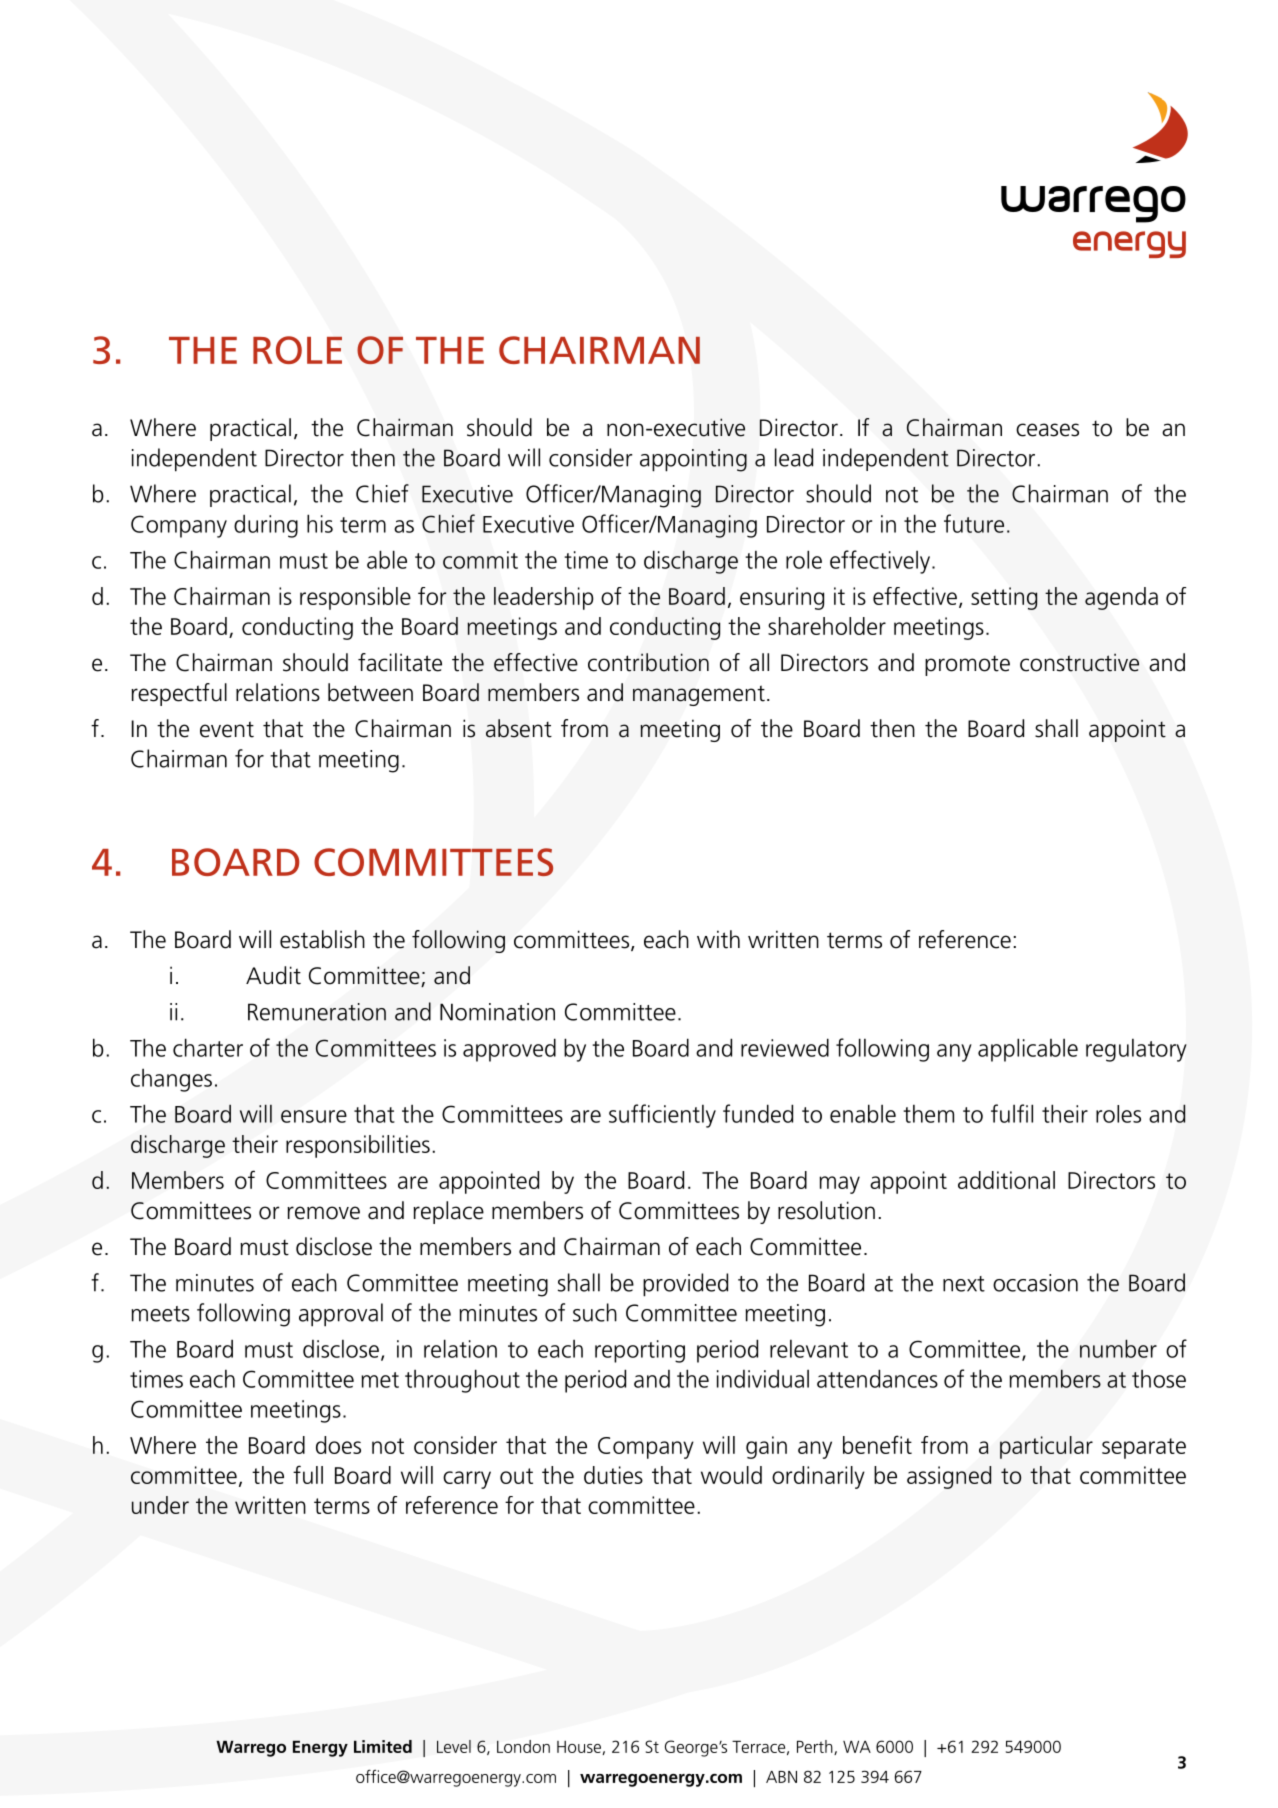  Describe the element at coordinates (782, 598) in the document. I see `ensuring` at that location.
